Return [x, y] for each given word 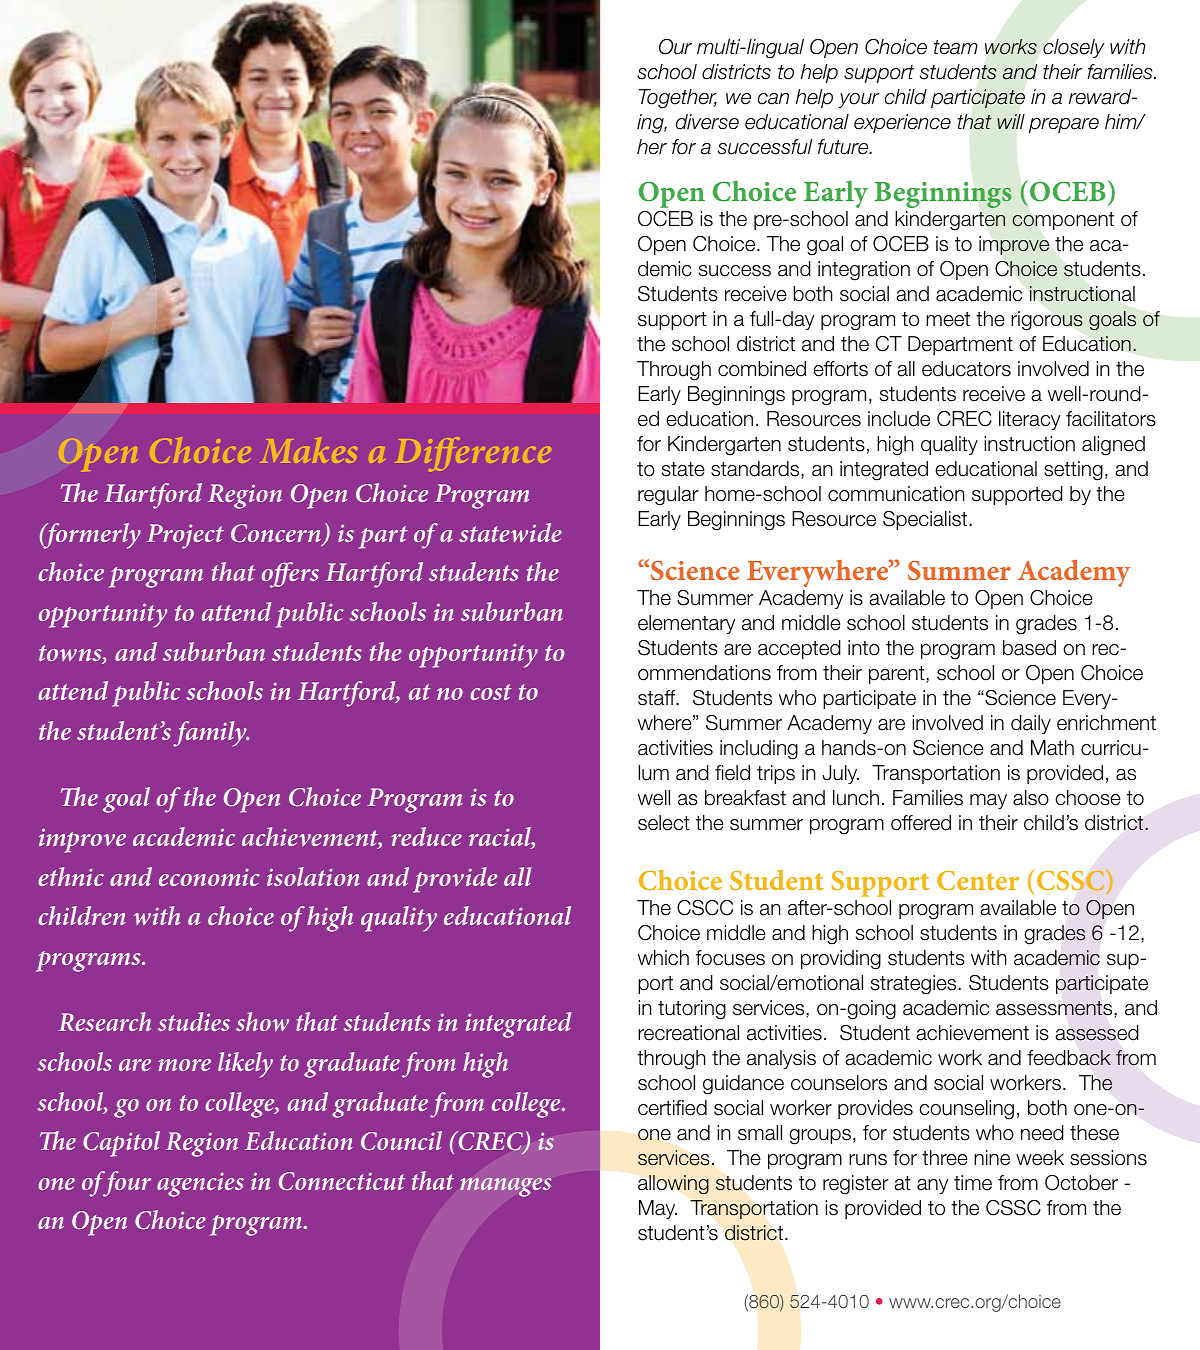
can [773, 99]
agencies [200, 1184]
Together [678, 99]
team [956, 47]
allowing [673, 1185]
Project [185, 536]
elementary [686, 624]
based [1029, 648]
